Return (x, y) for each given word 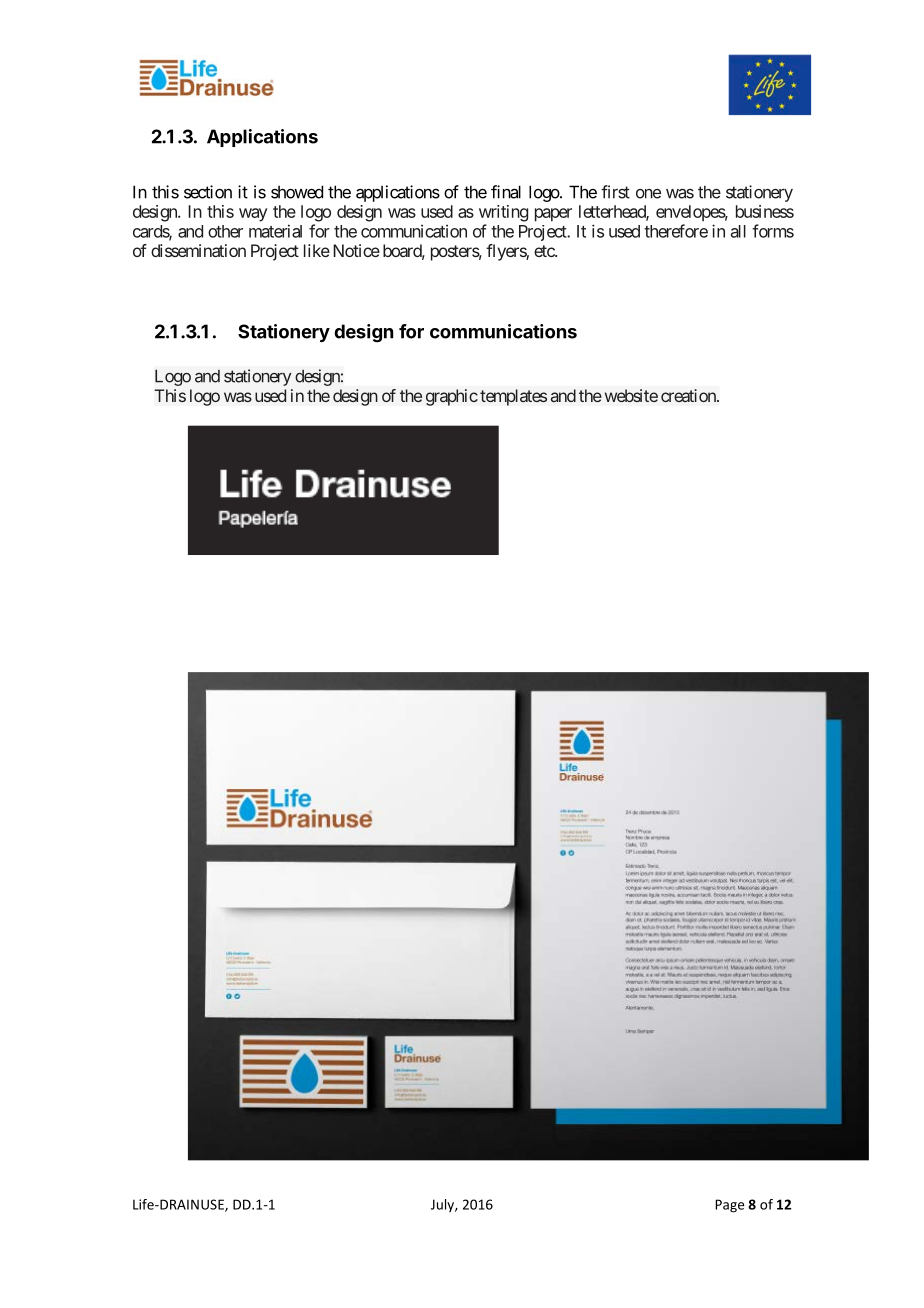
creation (689, 395)
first (615, 192)
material (275, 231)
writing (503, 213)
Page (729, 1206)
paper (553, 215)
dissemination (198, 250)
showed (297, 192)
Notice (356, 250)
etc (545, 251)
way (253, 215)
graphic (452, 397)
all (738, 231)
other (225, 231)
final (506, 192)
